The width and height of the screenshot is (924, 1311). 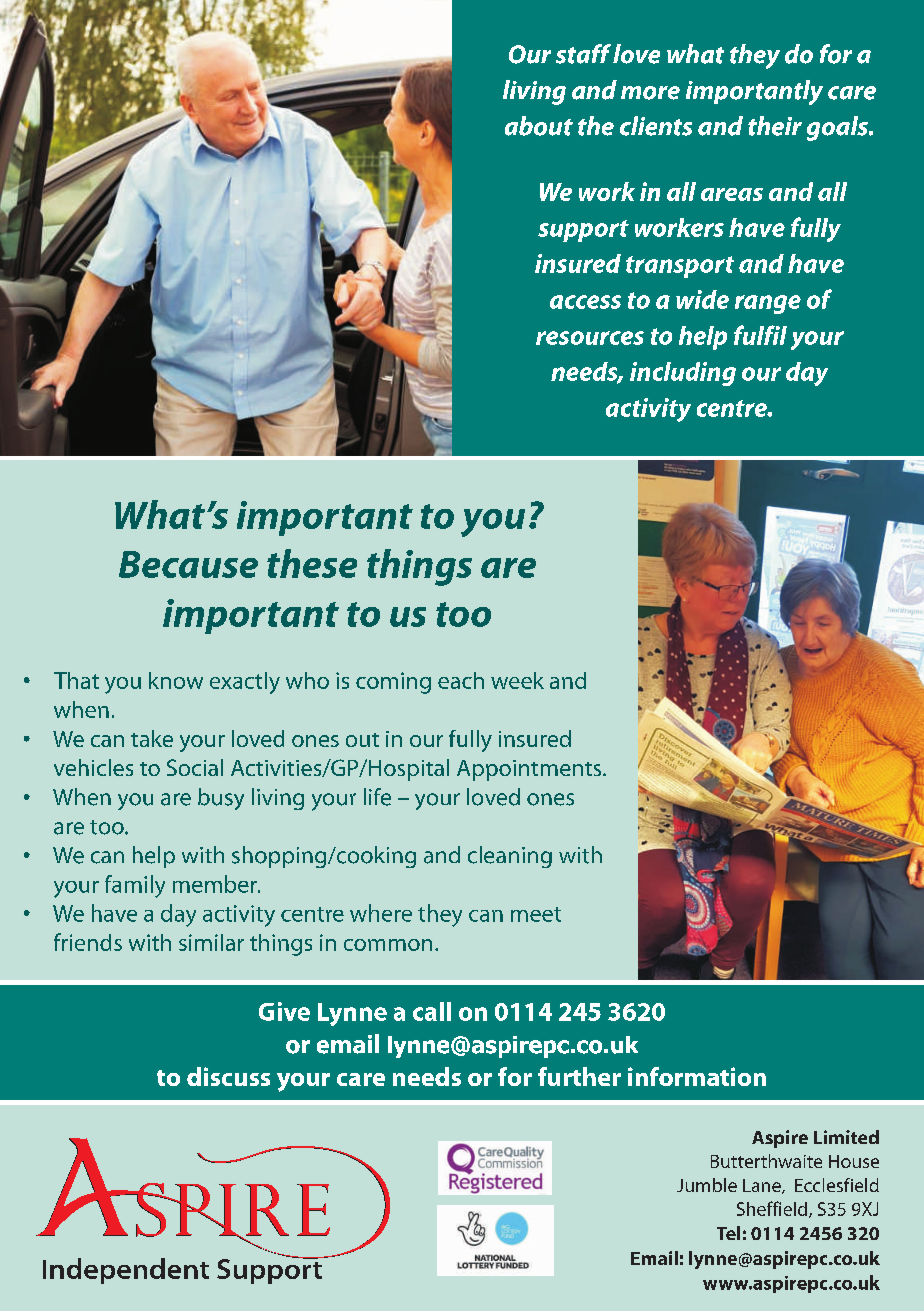 I want to click on information, so click(x=697, y=1076).
